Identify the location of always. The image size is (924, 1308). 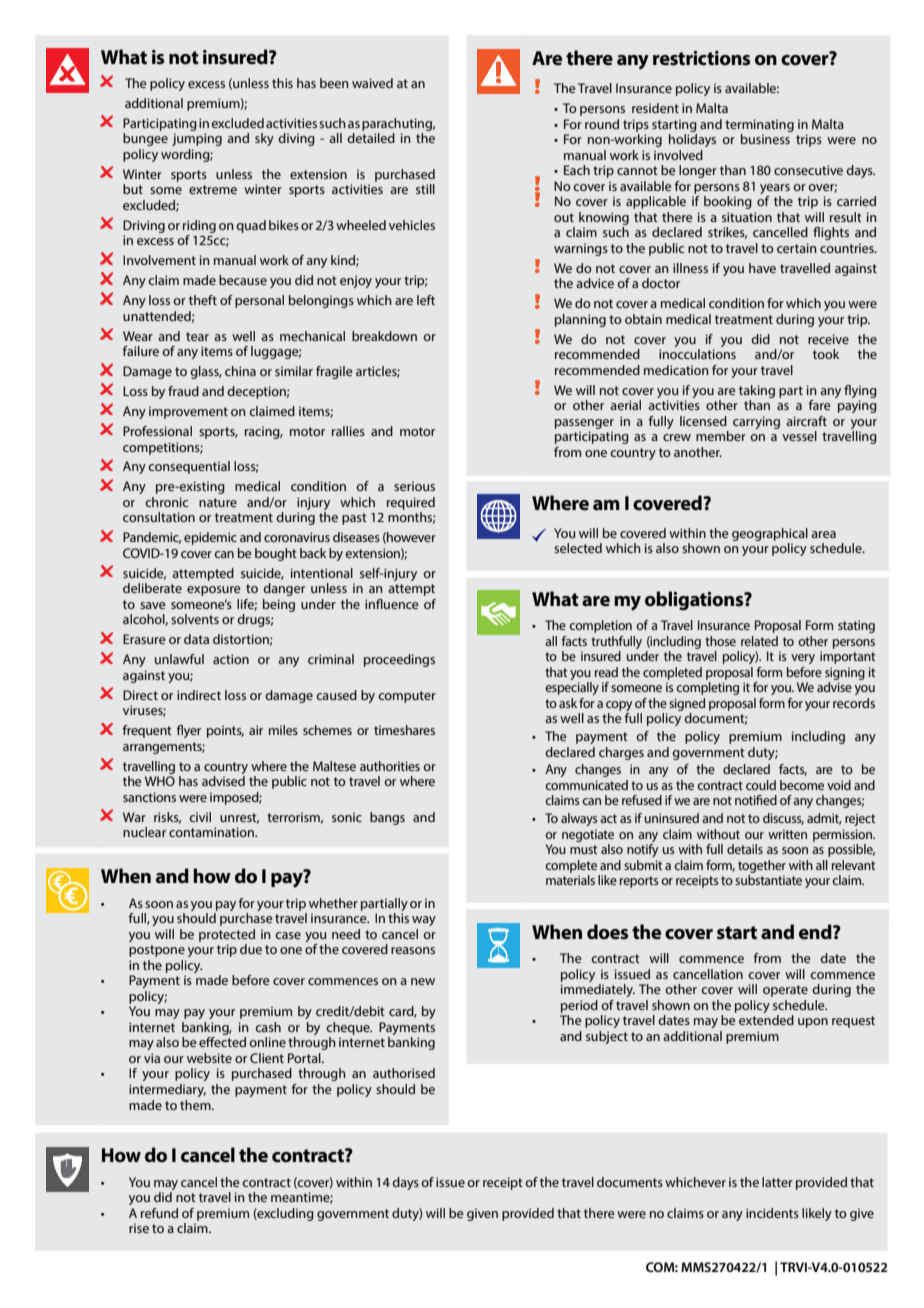
(579, 819).
